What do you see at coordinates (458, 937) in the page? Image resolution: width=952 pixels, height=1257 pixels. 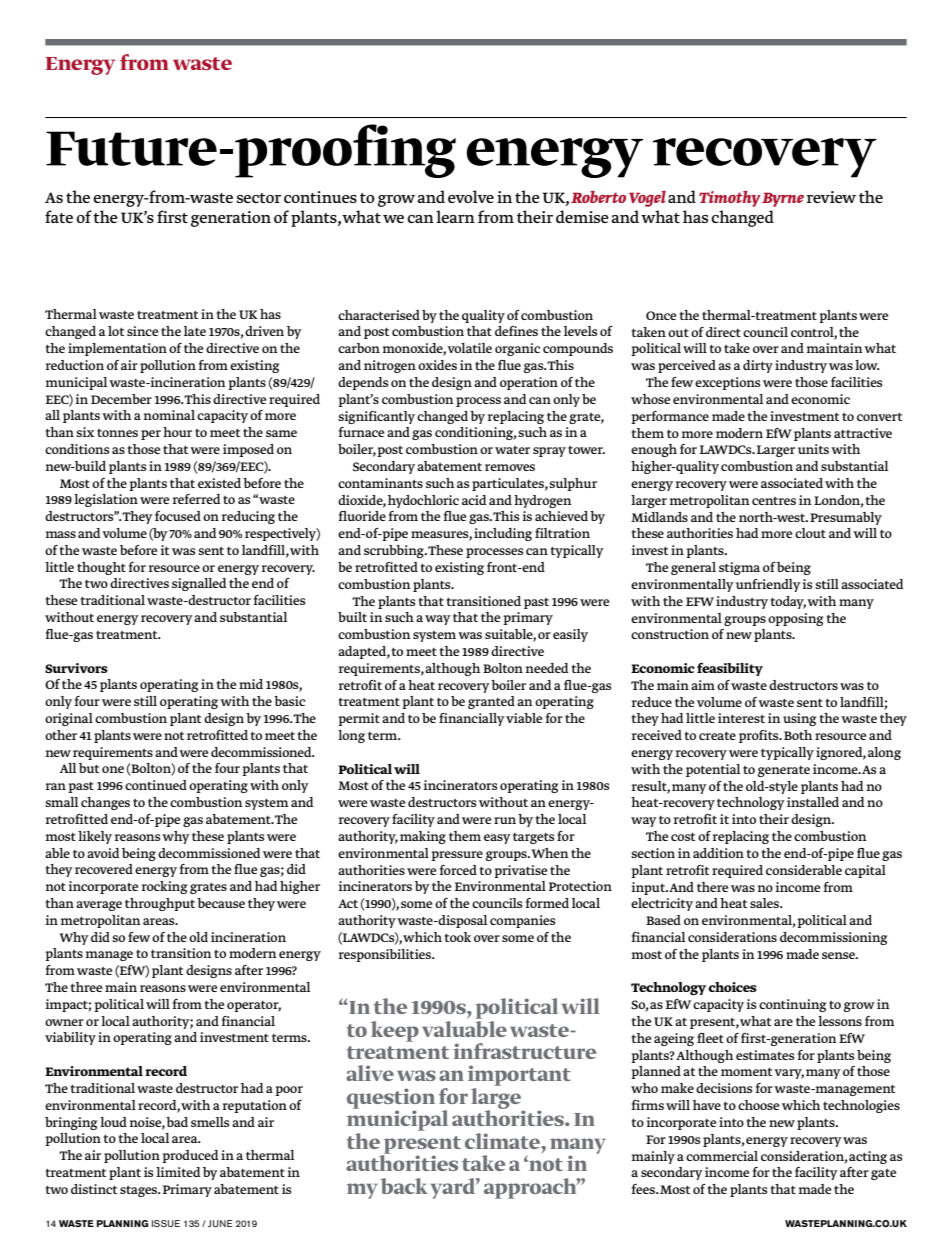 I see `took` at bounding box center [458, 937].
